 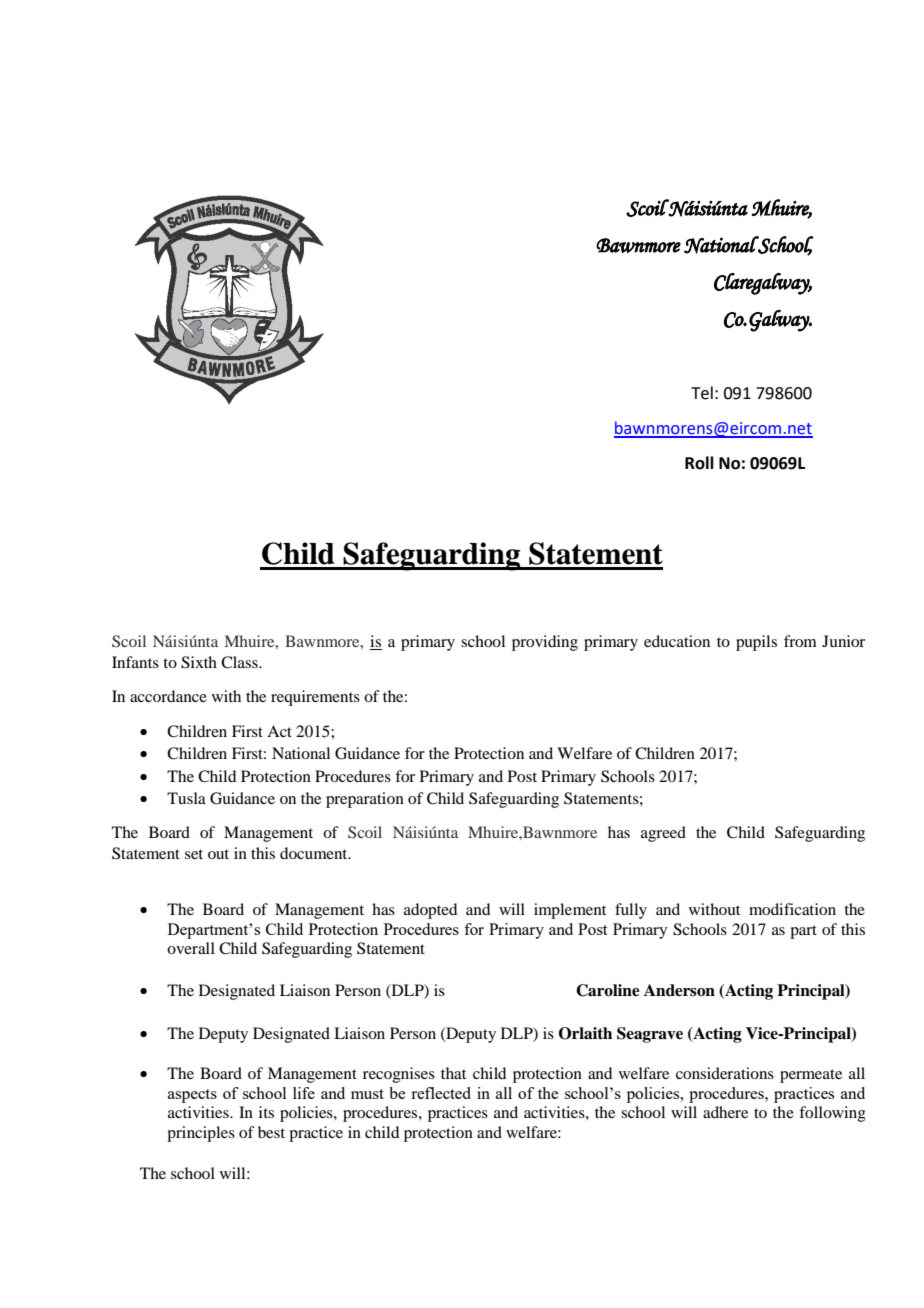 What do you see at coordinates (192, 1096) in the screenshot?
I see `aspects` at bounding box center [192, 1096].
